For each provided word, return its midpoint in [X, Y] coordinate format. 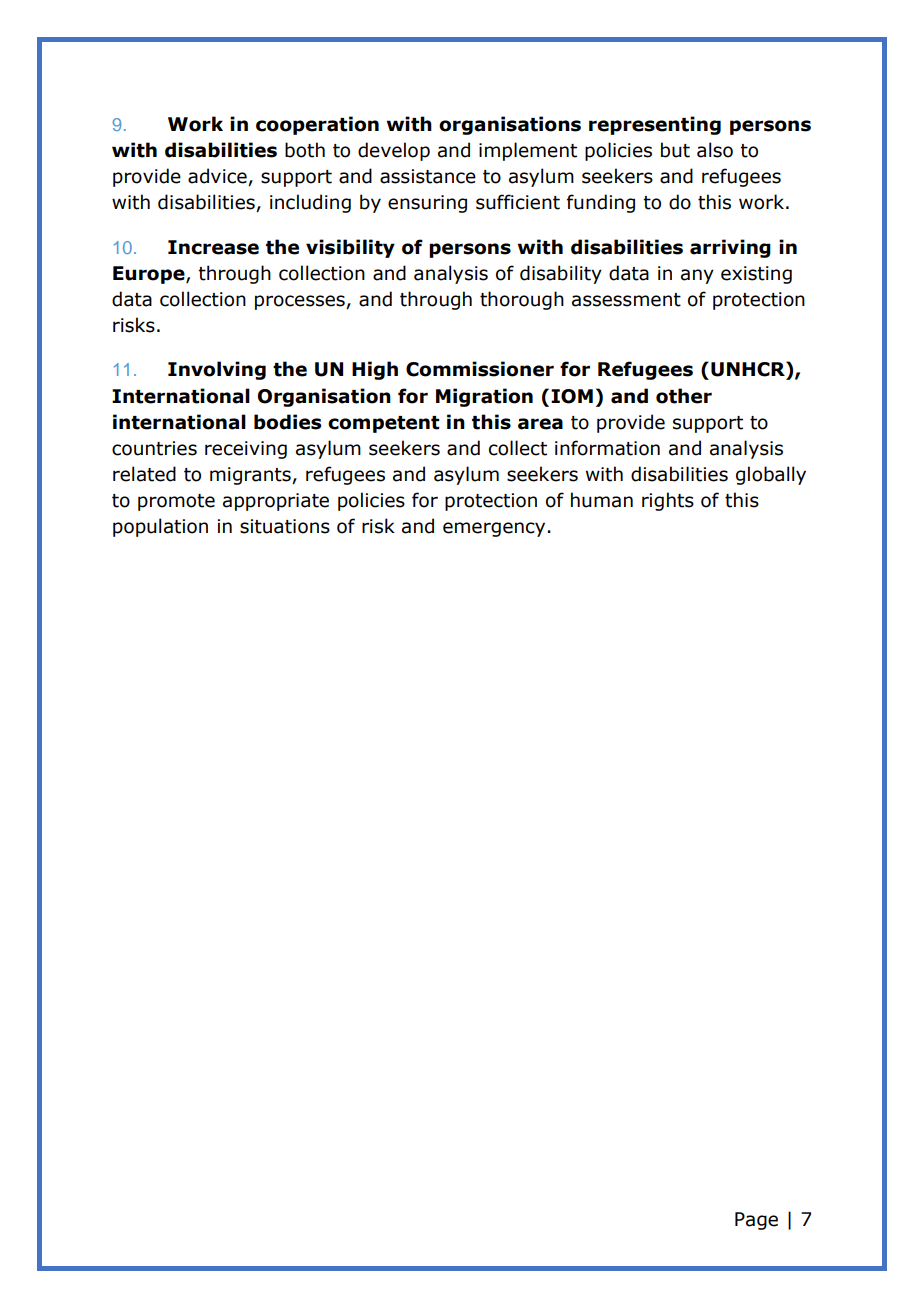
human [602, 500]
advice [218, 177]
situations [285, 526]
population [160, 527]
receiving [246, 450]
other [684, 396]
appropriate [276, 502]
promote [176, 502]
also [715, 150]
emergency [494, 529]
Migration [484, 397]
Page [756, 1221]
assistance [428, 176]
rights [668, 501]
